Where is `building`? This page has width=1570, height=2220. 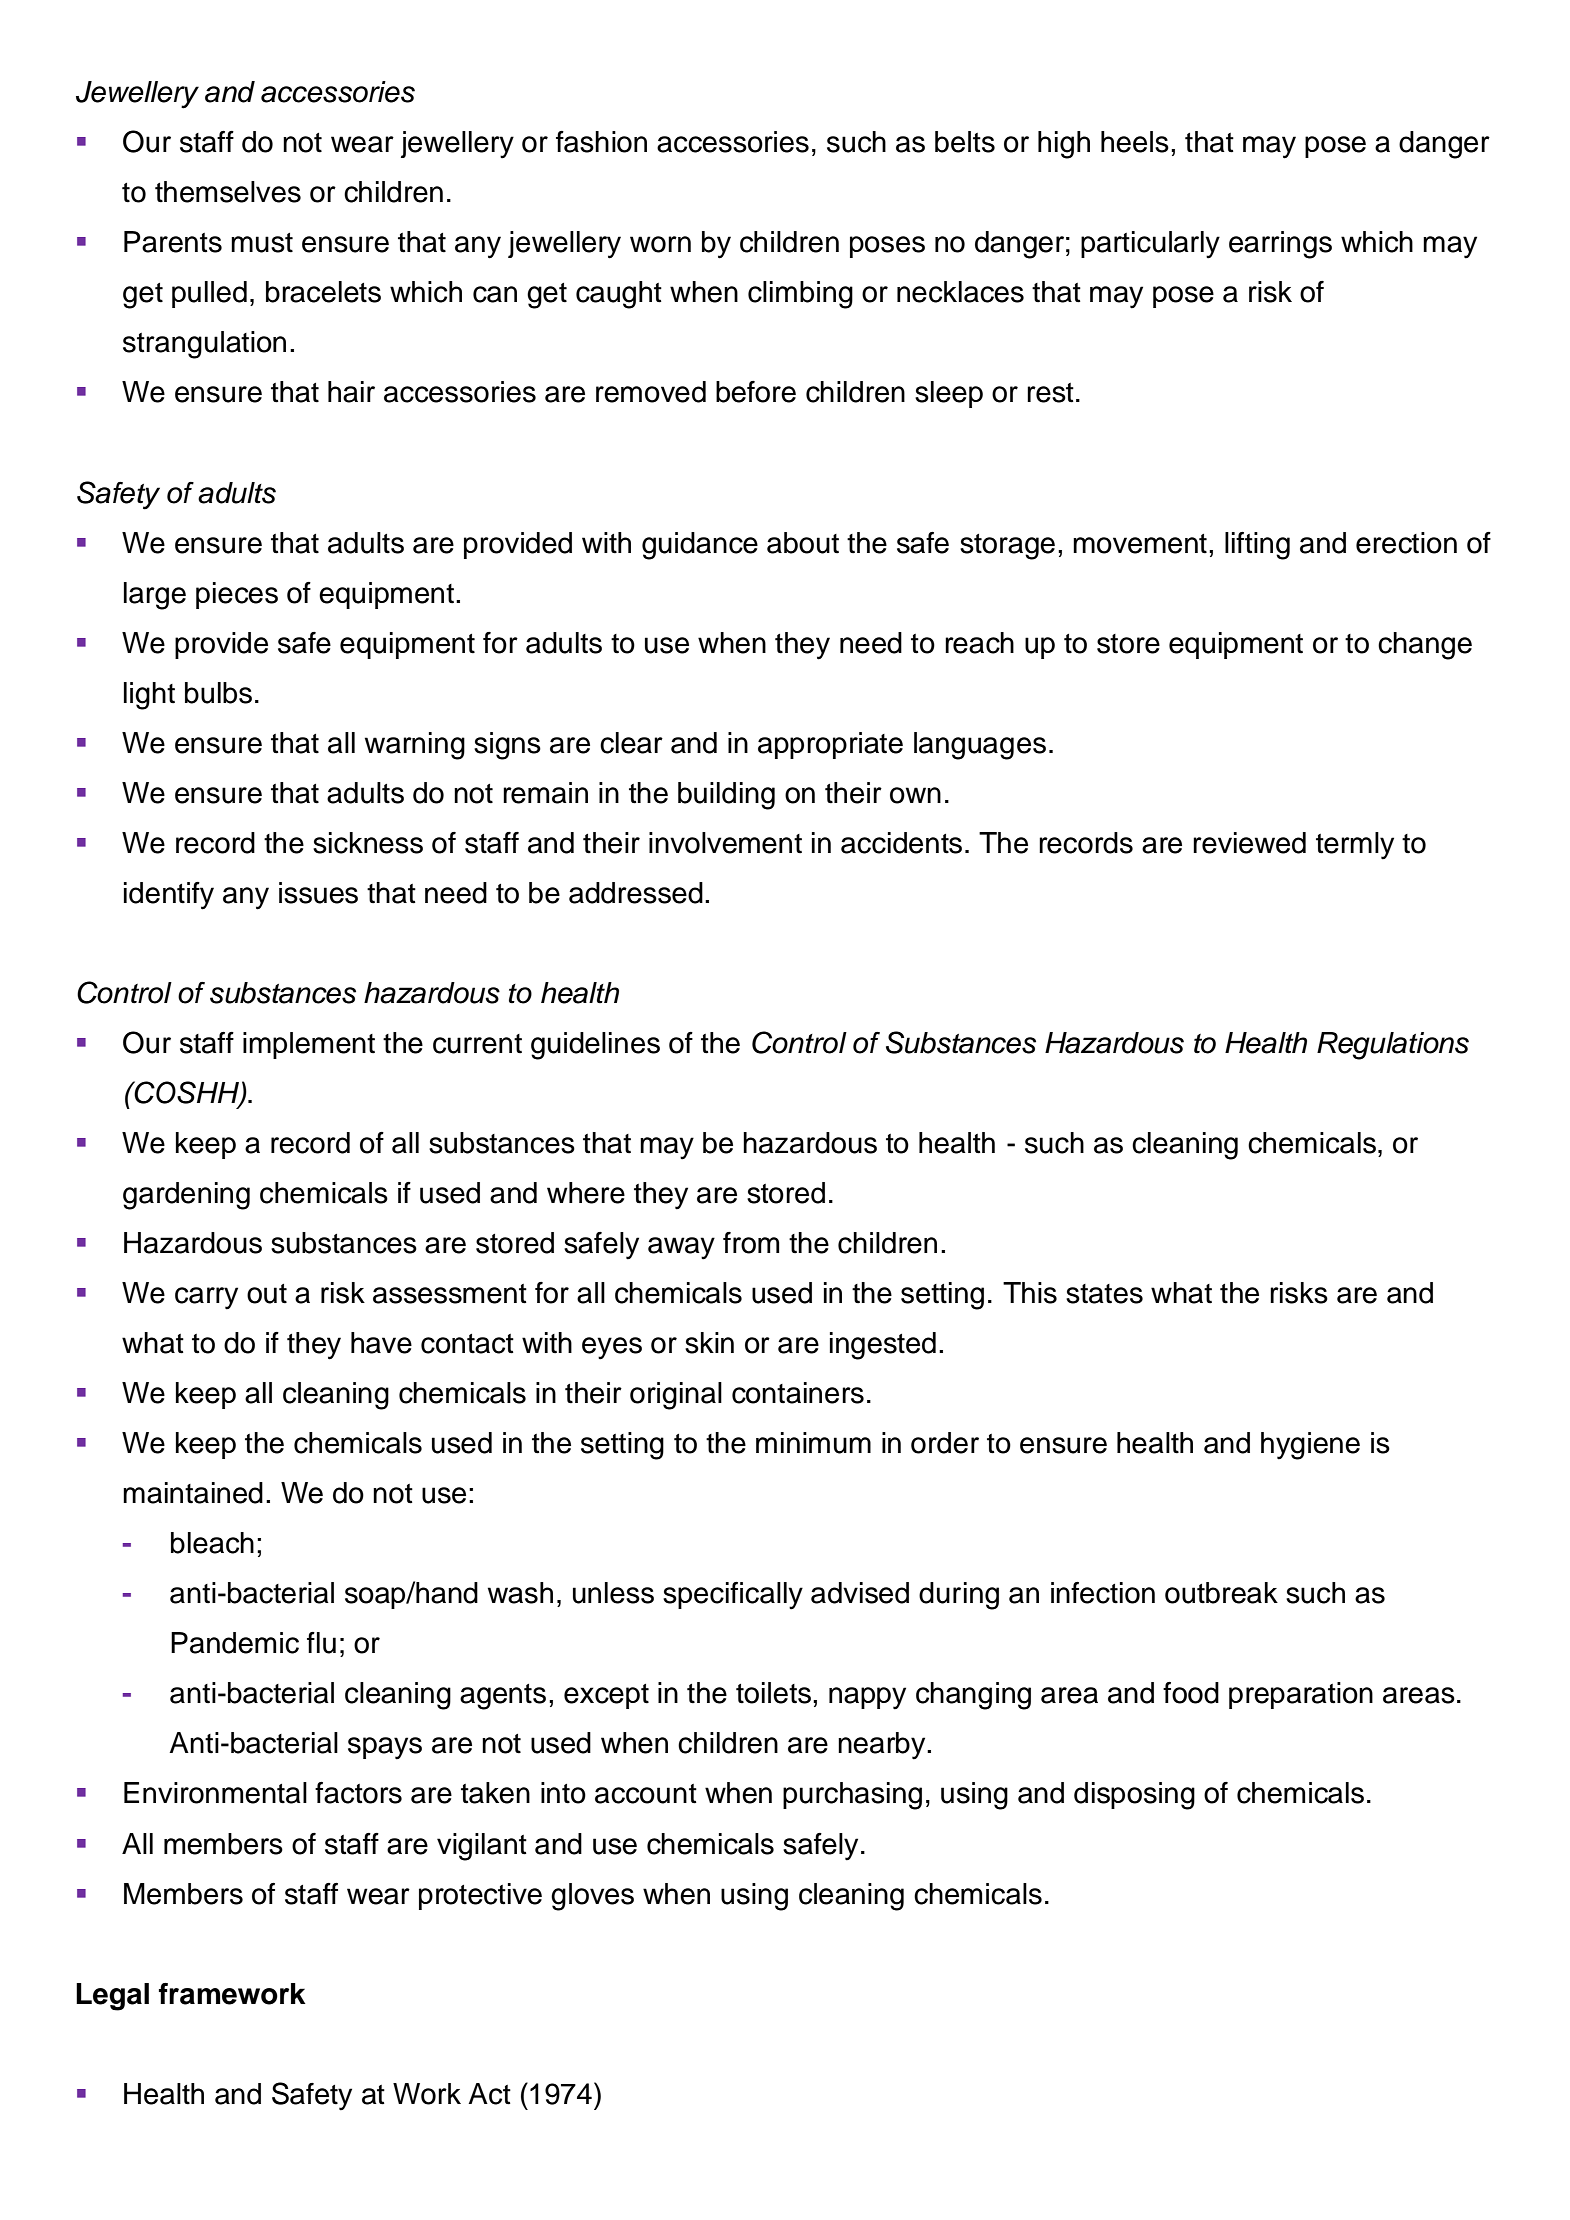 building is located at coordinates (726, 796).
